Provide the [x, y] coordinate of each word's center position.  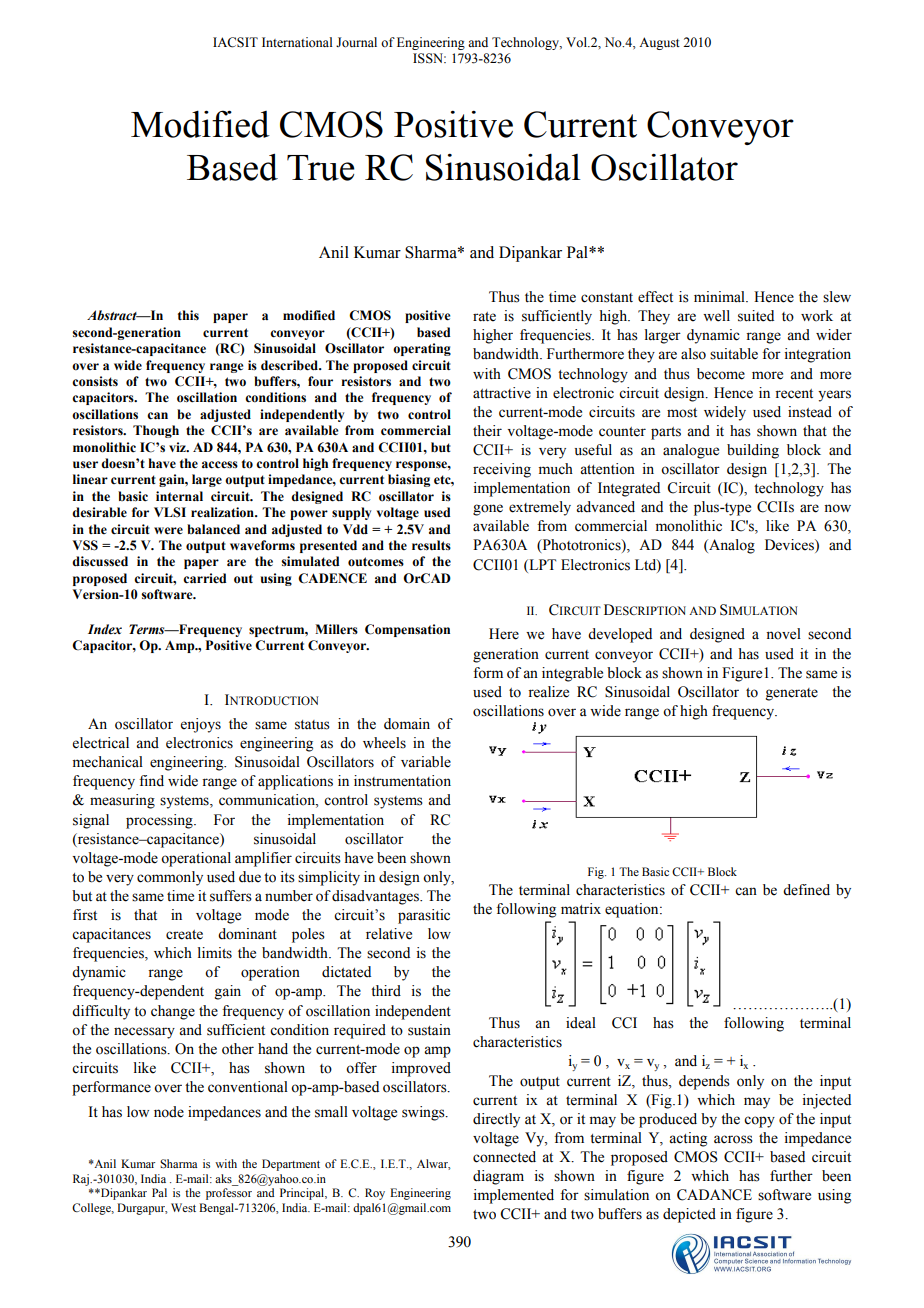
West [183, 1207]
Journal [356, 42]
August [659, 43]
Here [504, 634]
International [297, 42]
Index [105, 629]
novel [783, 634]
